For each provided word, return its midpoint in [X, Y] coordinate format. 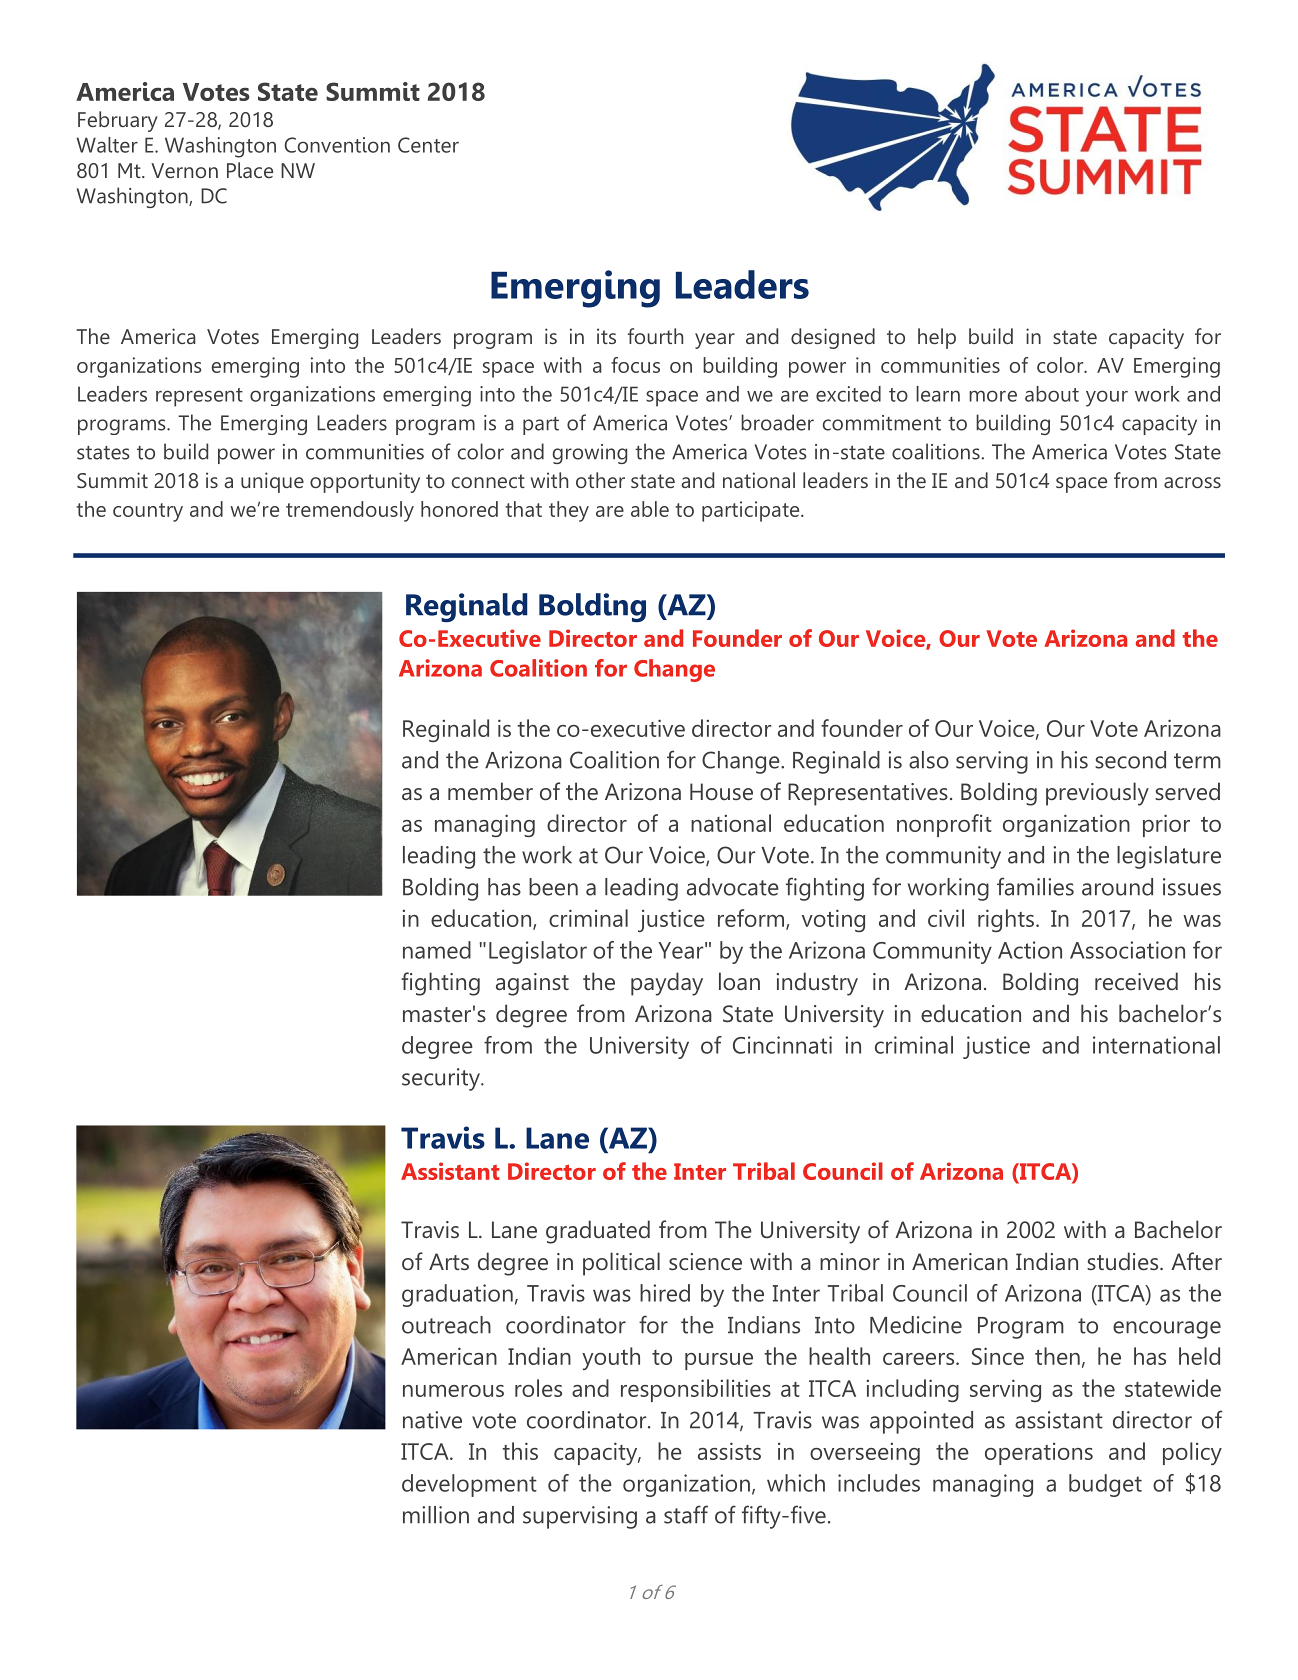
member [490, 791]
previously [1097, 794]
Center [428, 145]
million [436, 1515]
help [937, 338]
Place [250, 170]
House [721, 792]
